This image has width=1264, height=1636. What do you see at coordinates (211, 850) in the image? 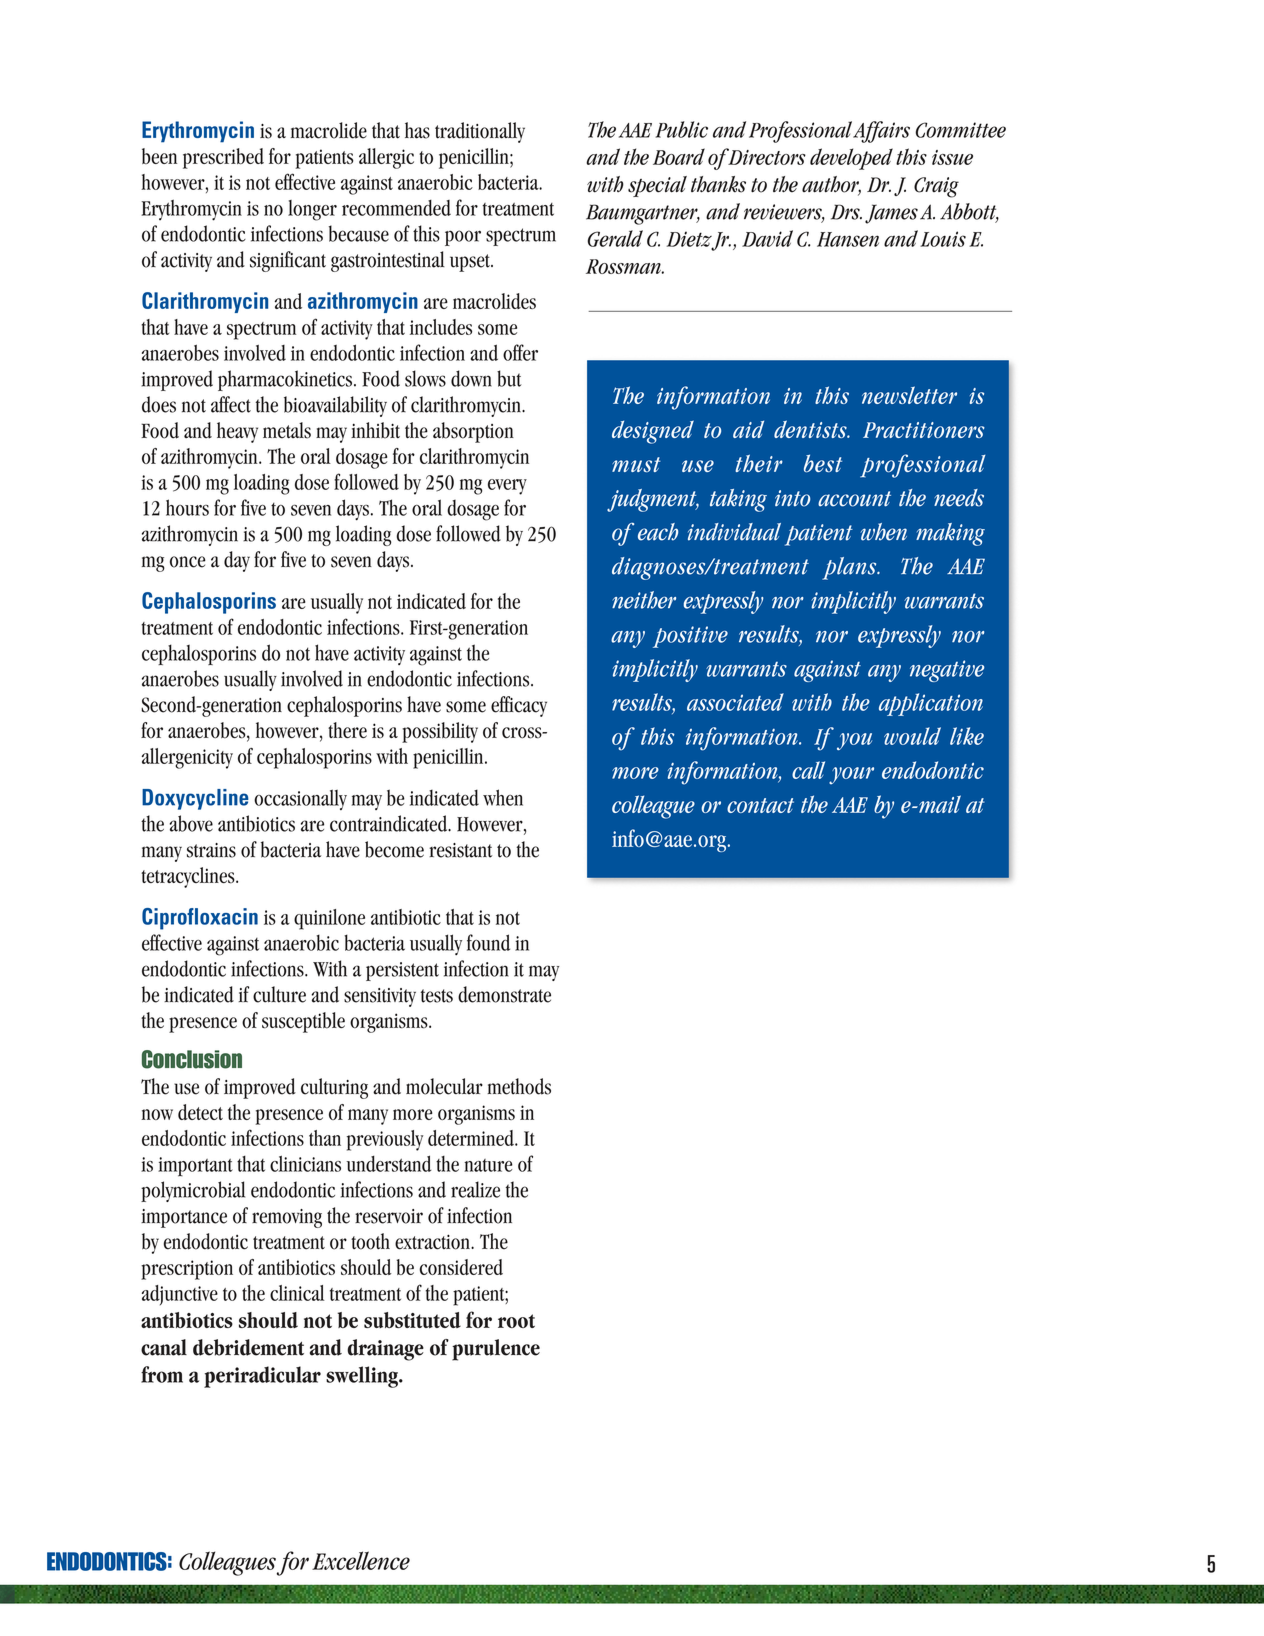
I see `strains` at bounding box center [211, 850].
